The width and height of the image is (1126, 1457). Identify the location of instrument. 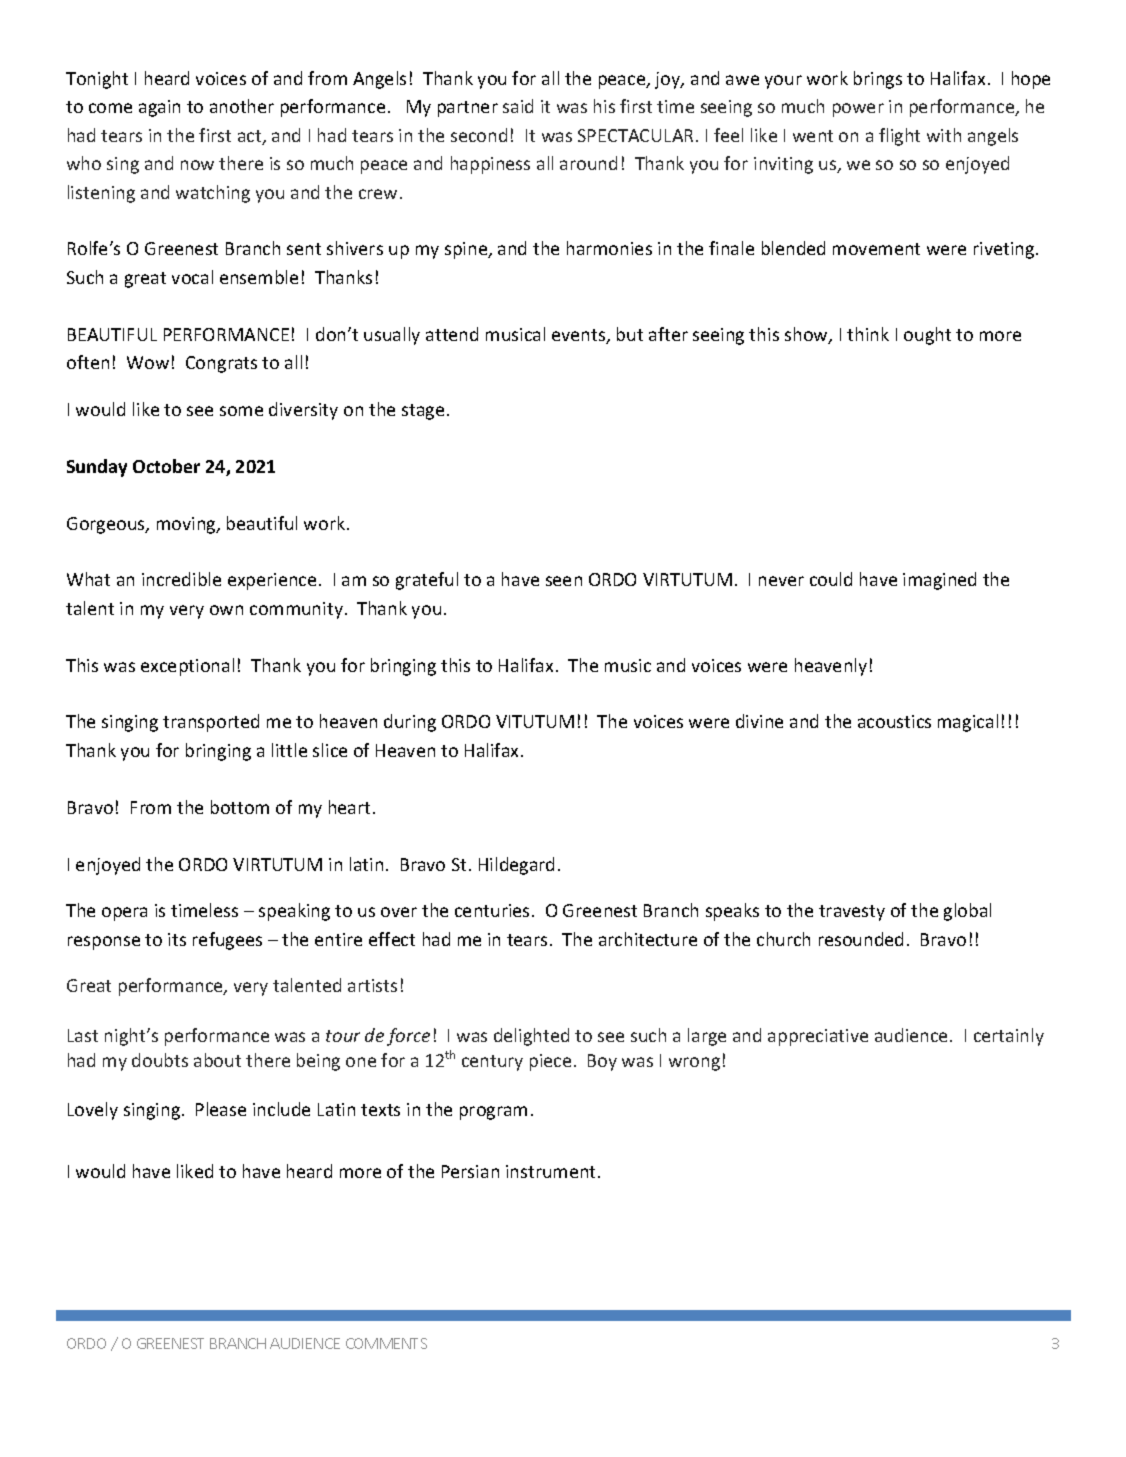
(552, 1171).
